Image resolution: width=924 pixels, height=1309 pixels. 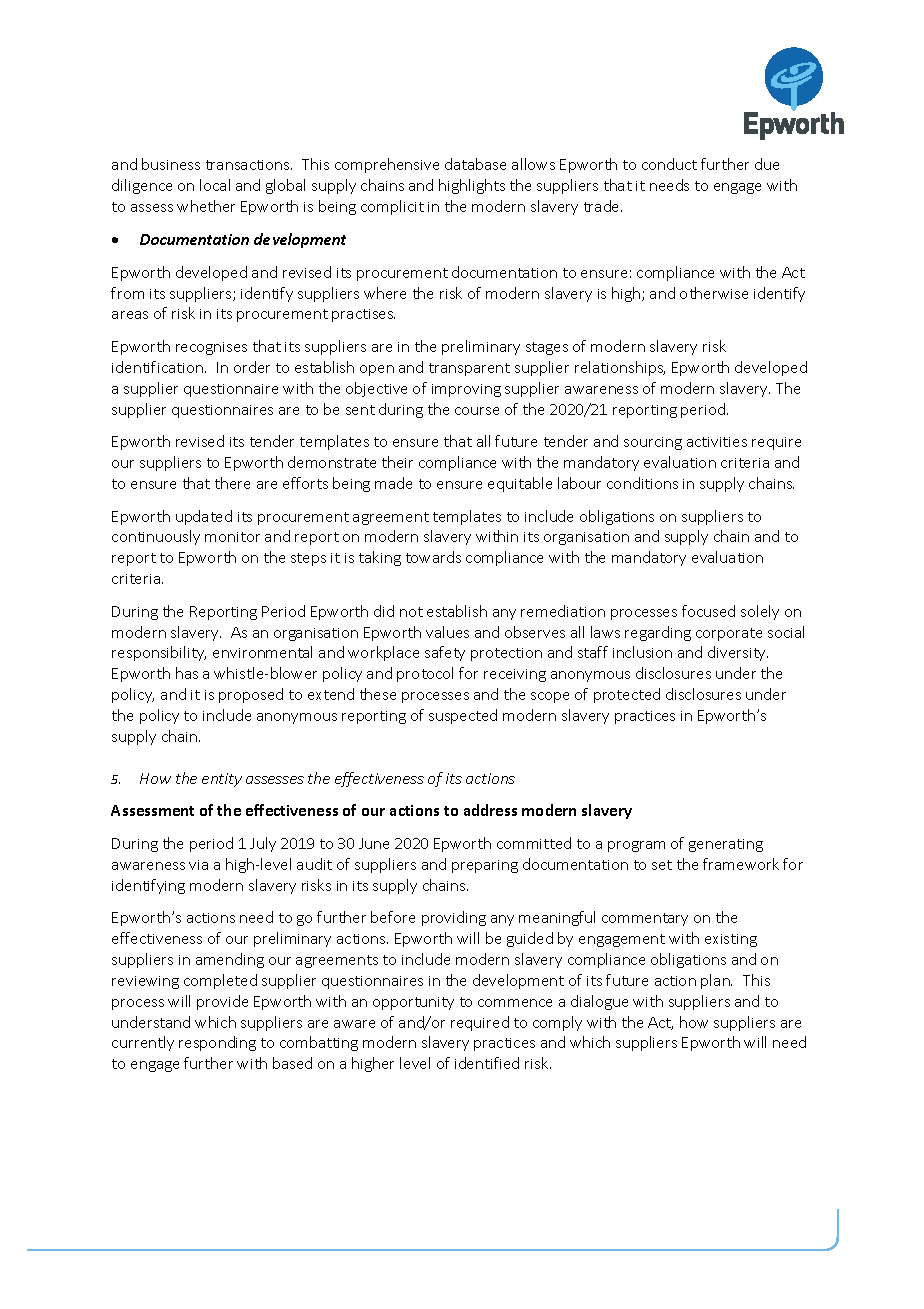 I want to click on there, so click(x=232, y=483).
